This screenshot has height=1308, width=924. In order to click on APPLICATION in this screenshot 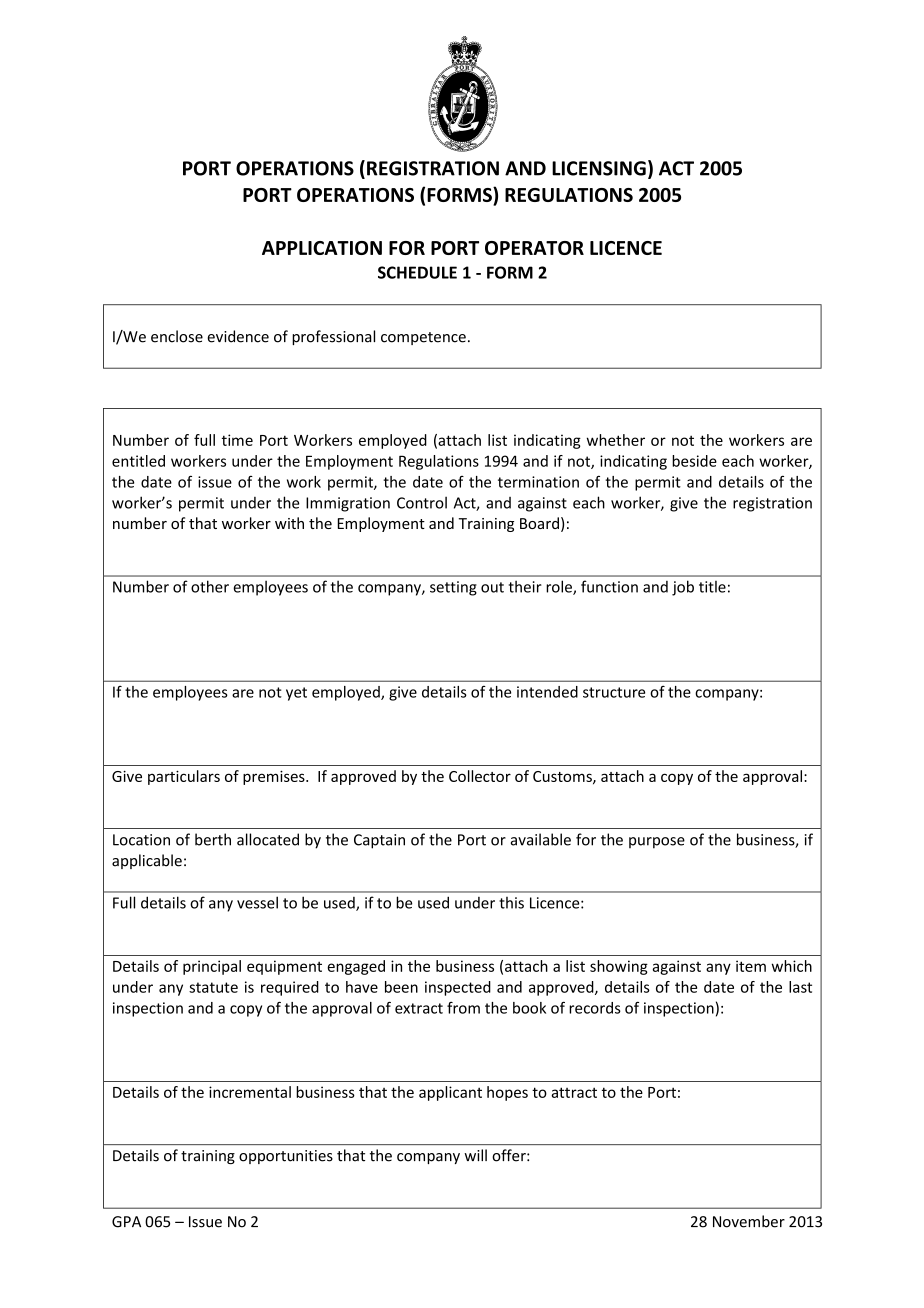, I will do `click(322, 248)`.
